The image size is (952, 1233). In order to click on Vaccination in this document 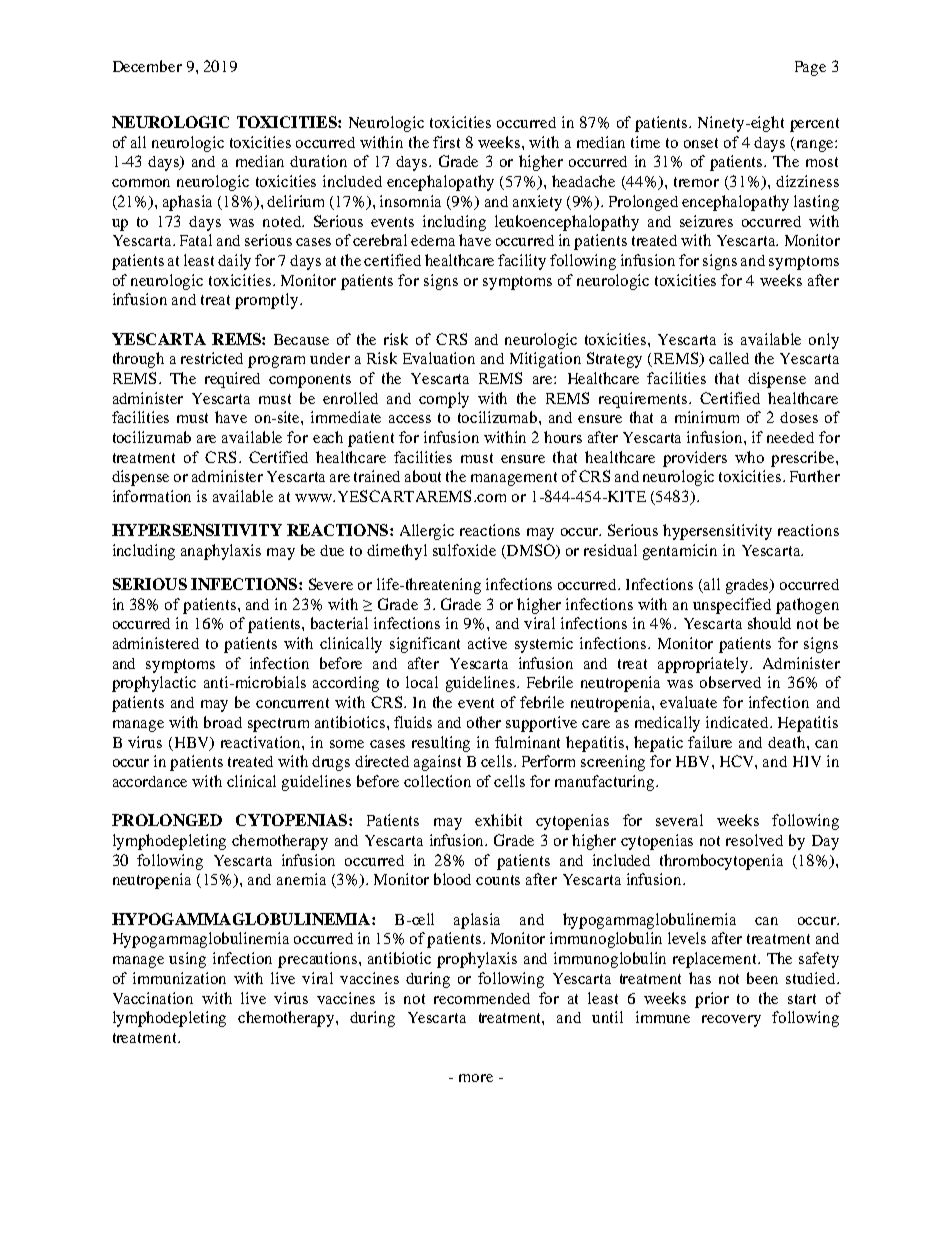, I will do `click(153, 998)`.
